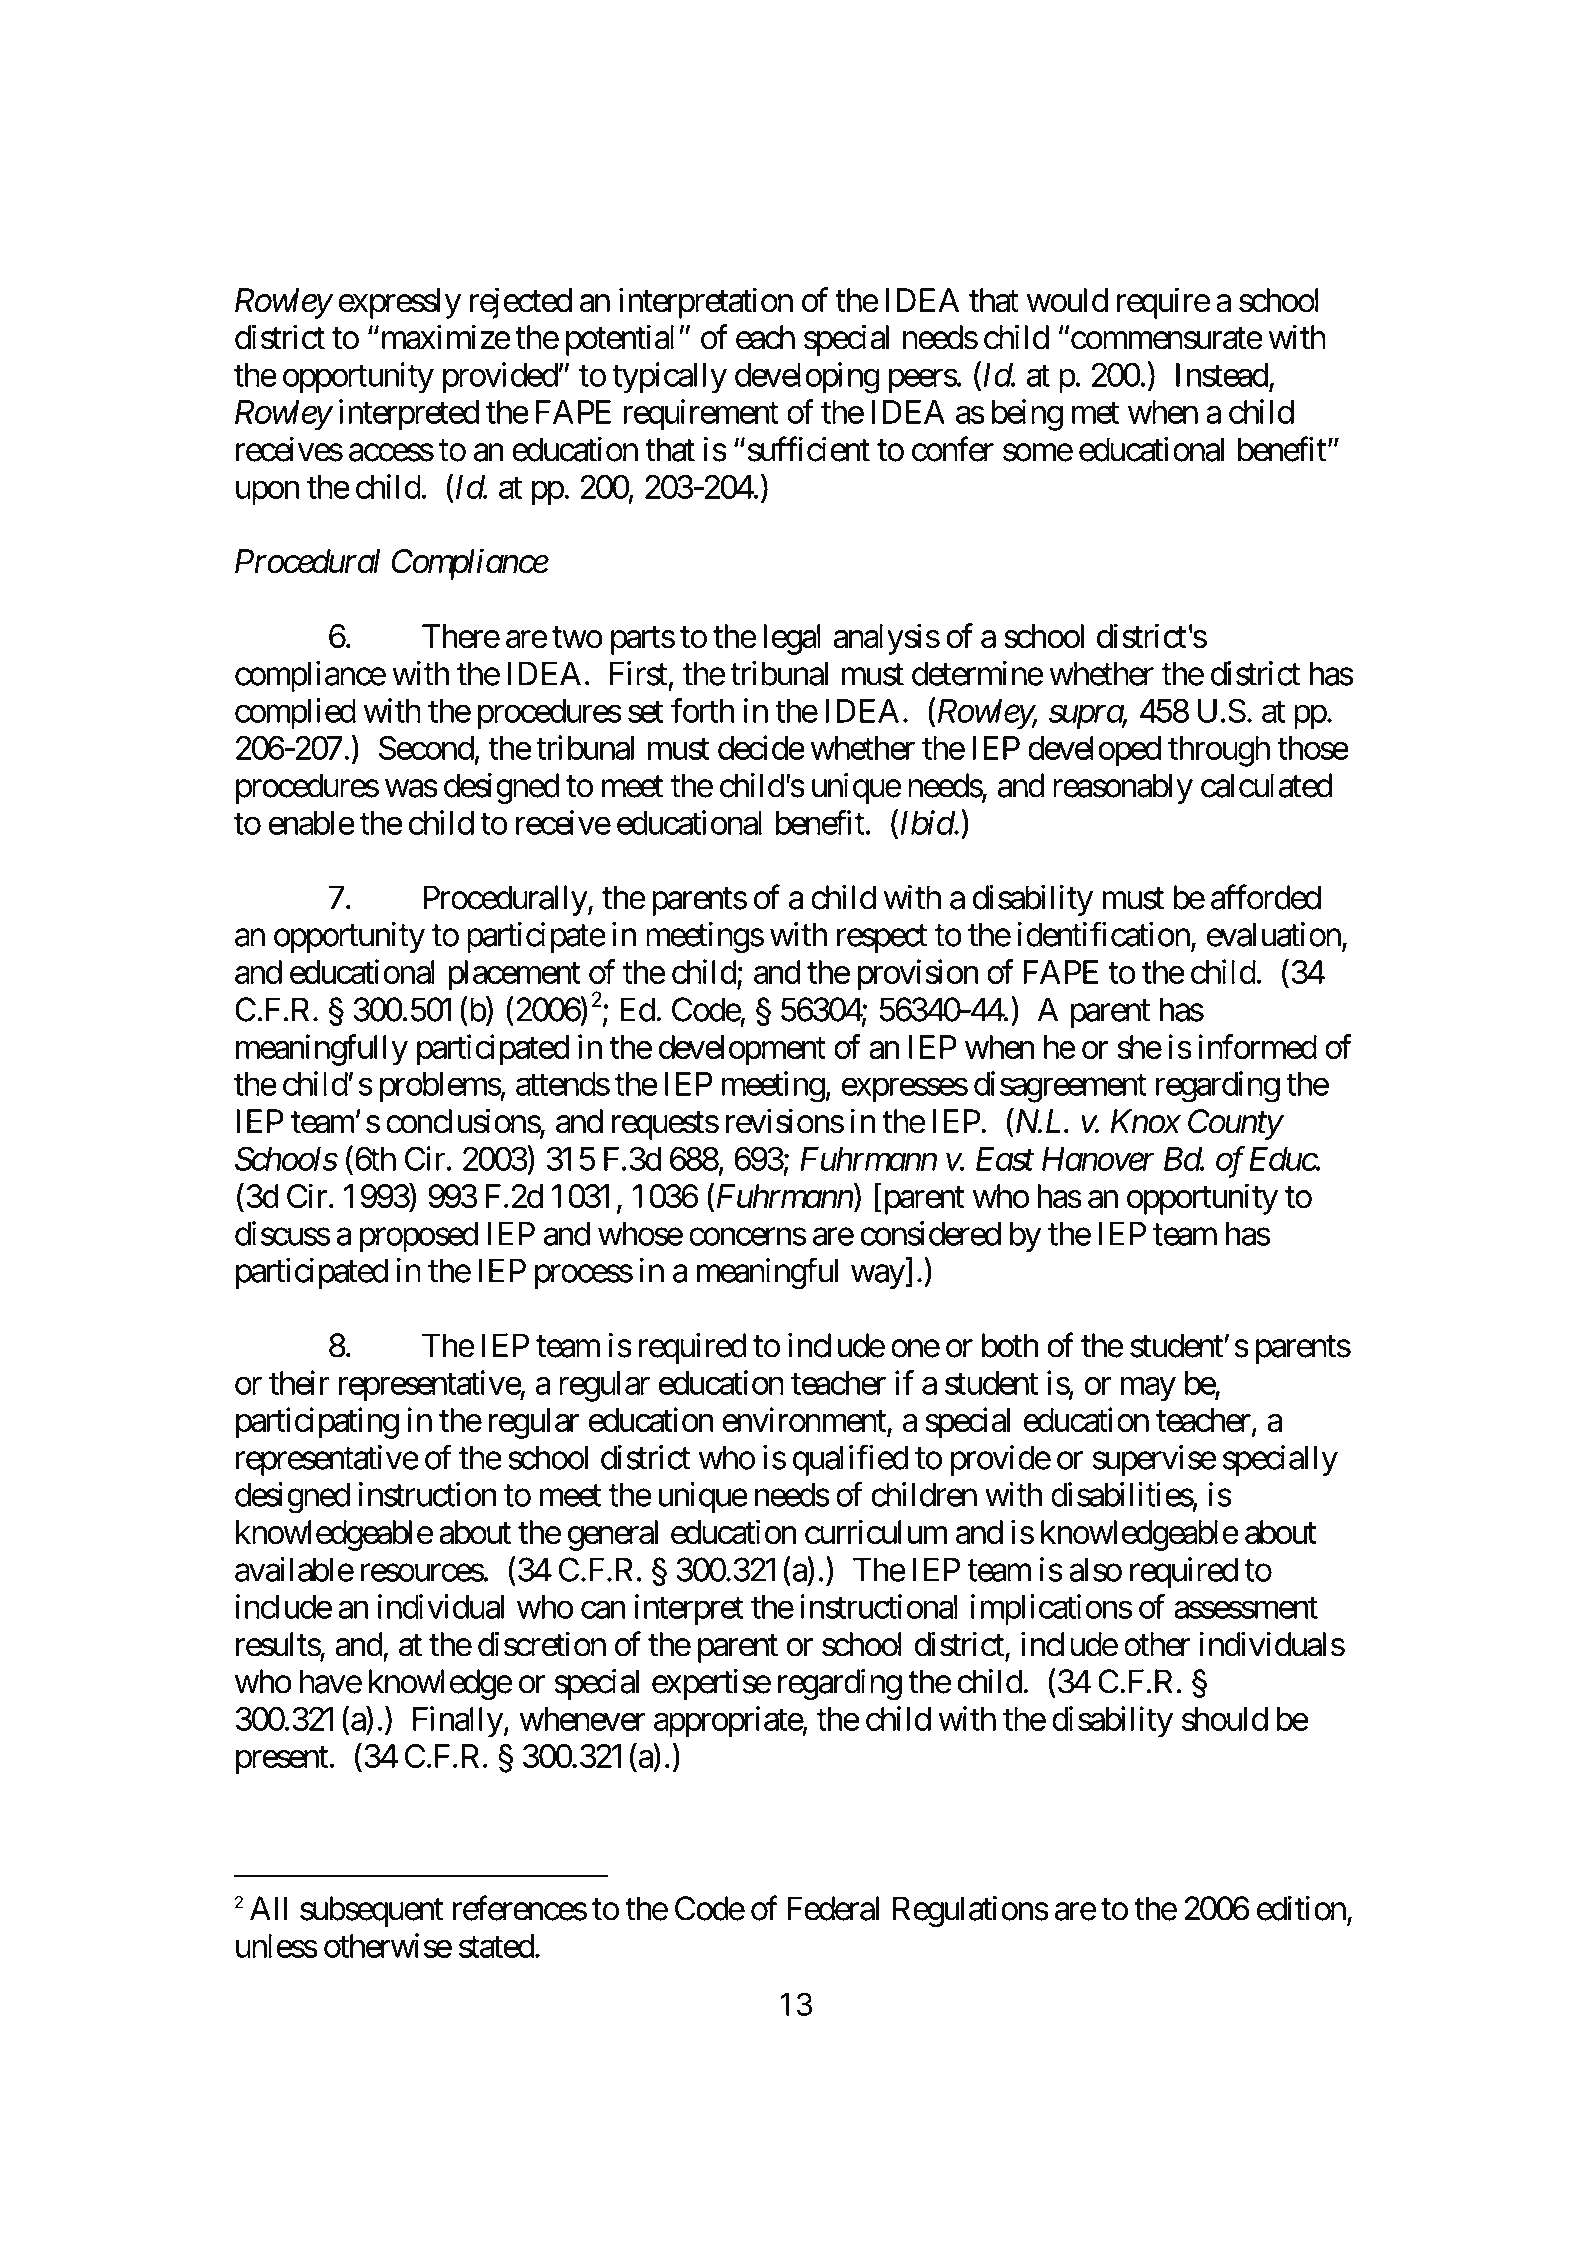 The height and width of the screenshot is (2247, 1588). What do you see at coordinates (299, 1382) in the screenshot?
I see `their` at bounding box center [299, 1382].
